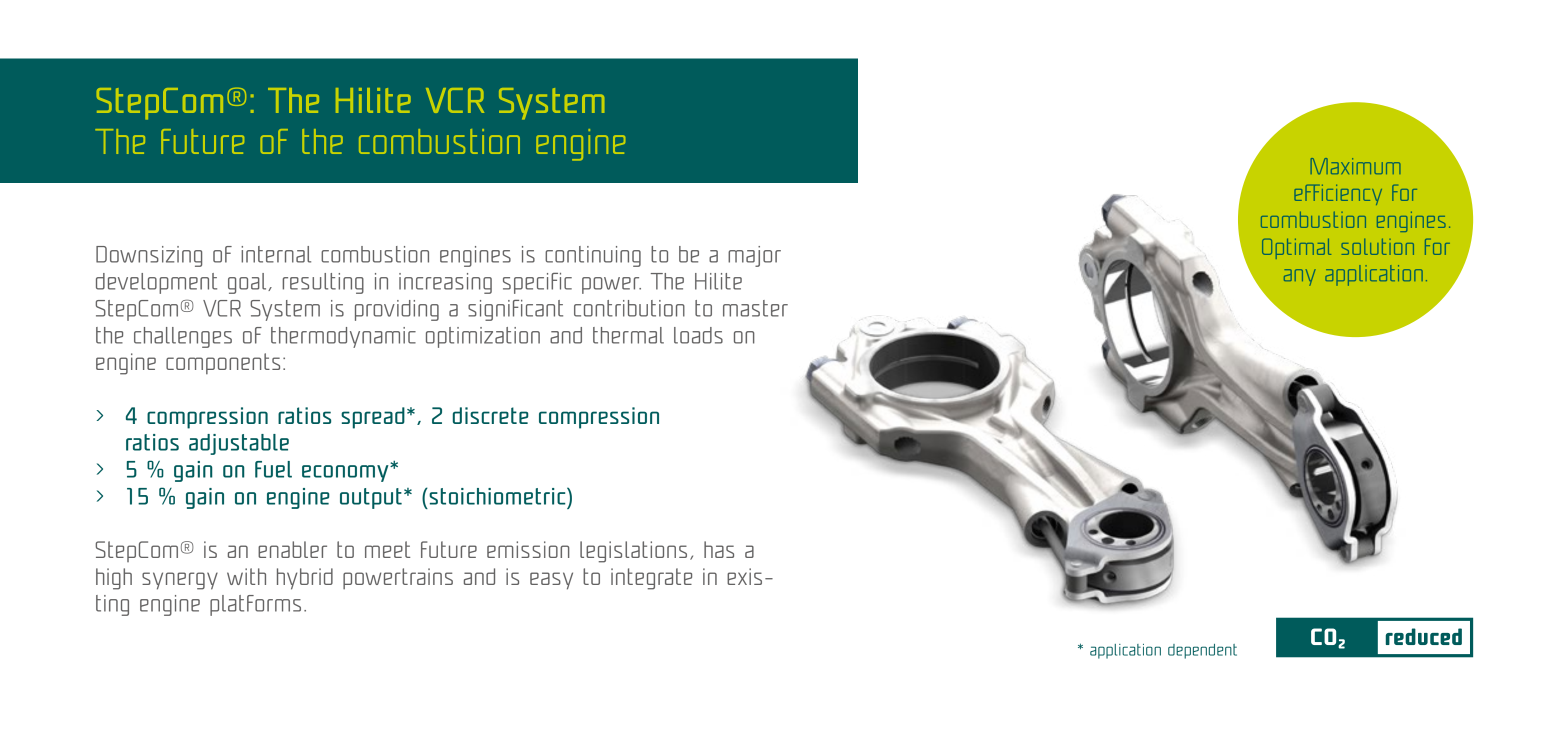  What do you see at coordinates (755, 308) in the document?
I see `master` at bounding box center [755, 308].
